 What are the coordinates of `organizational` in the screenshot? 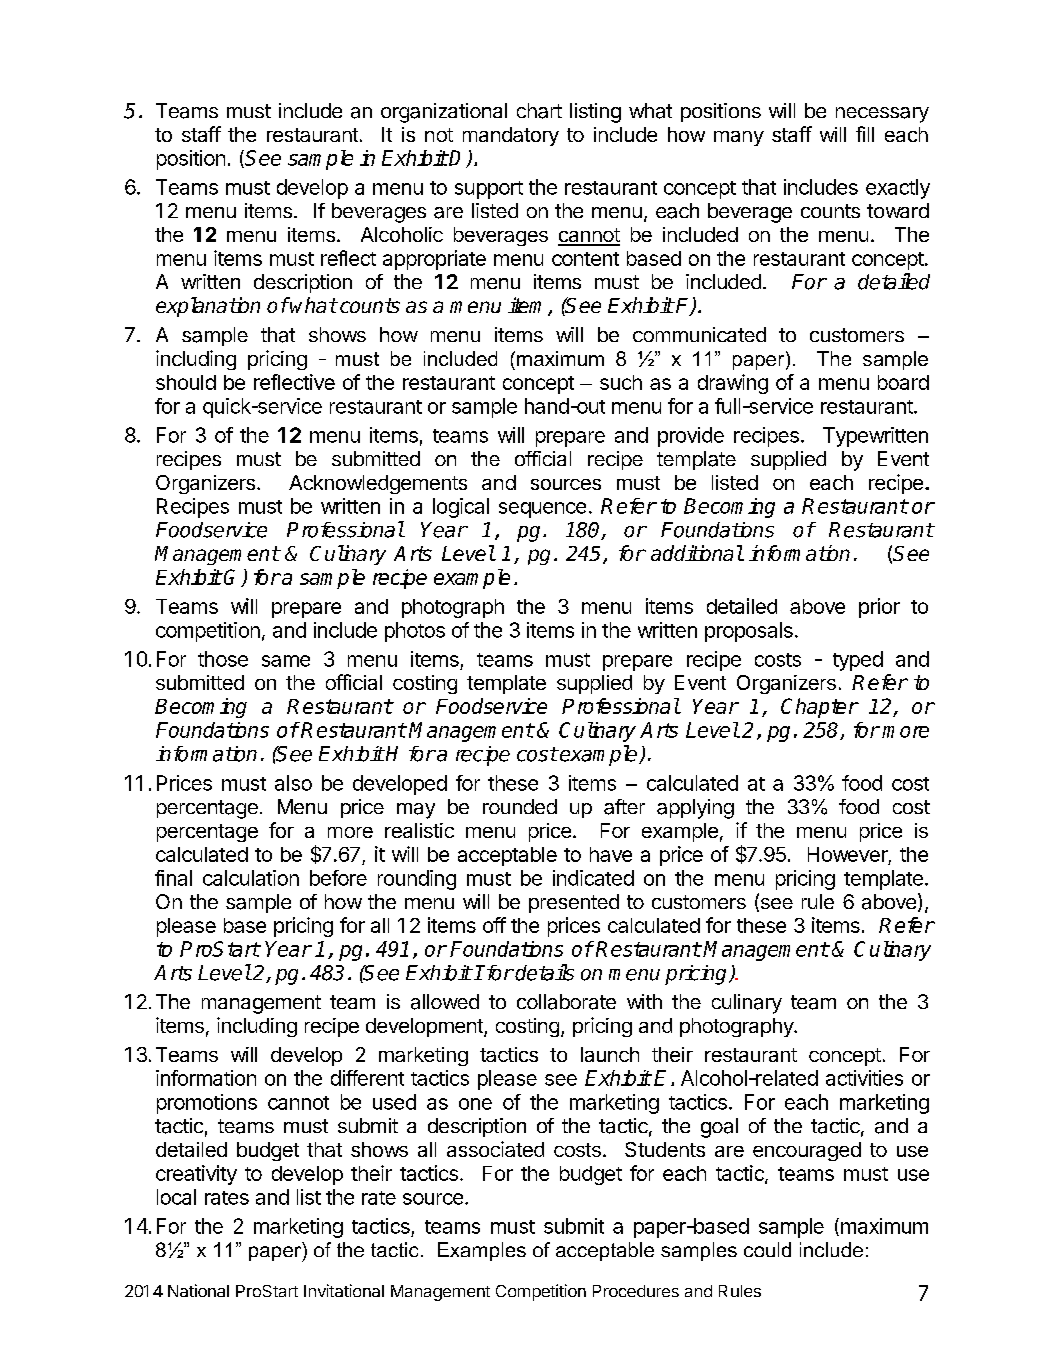 It's located at (444, 113).
